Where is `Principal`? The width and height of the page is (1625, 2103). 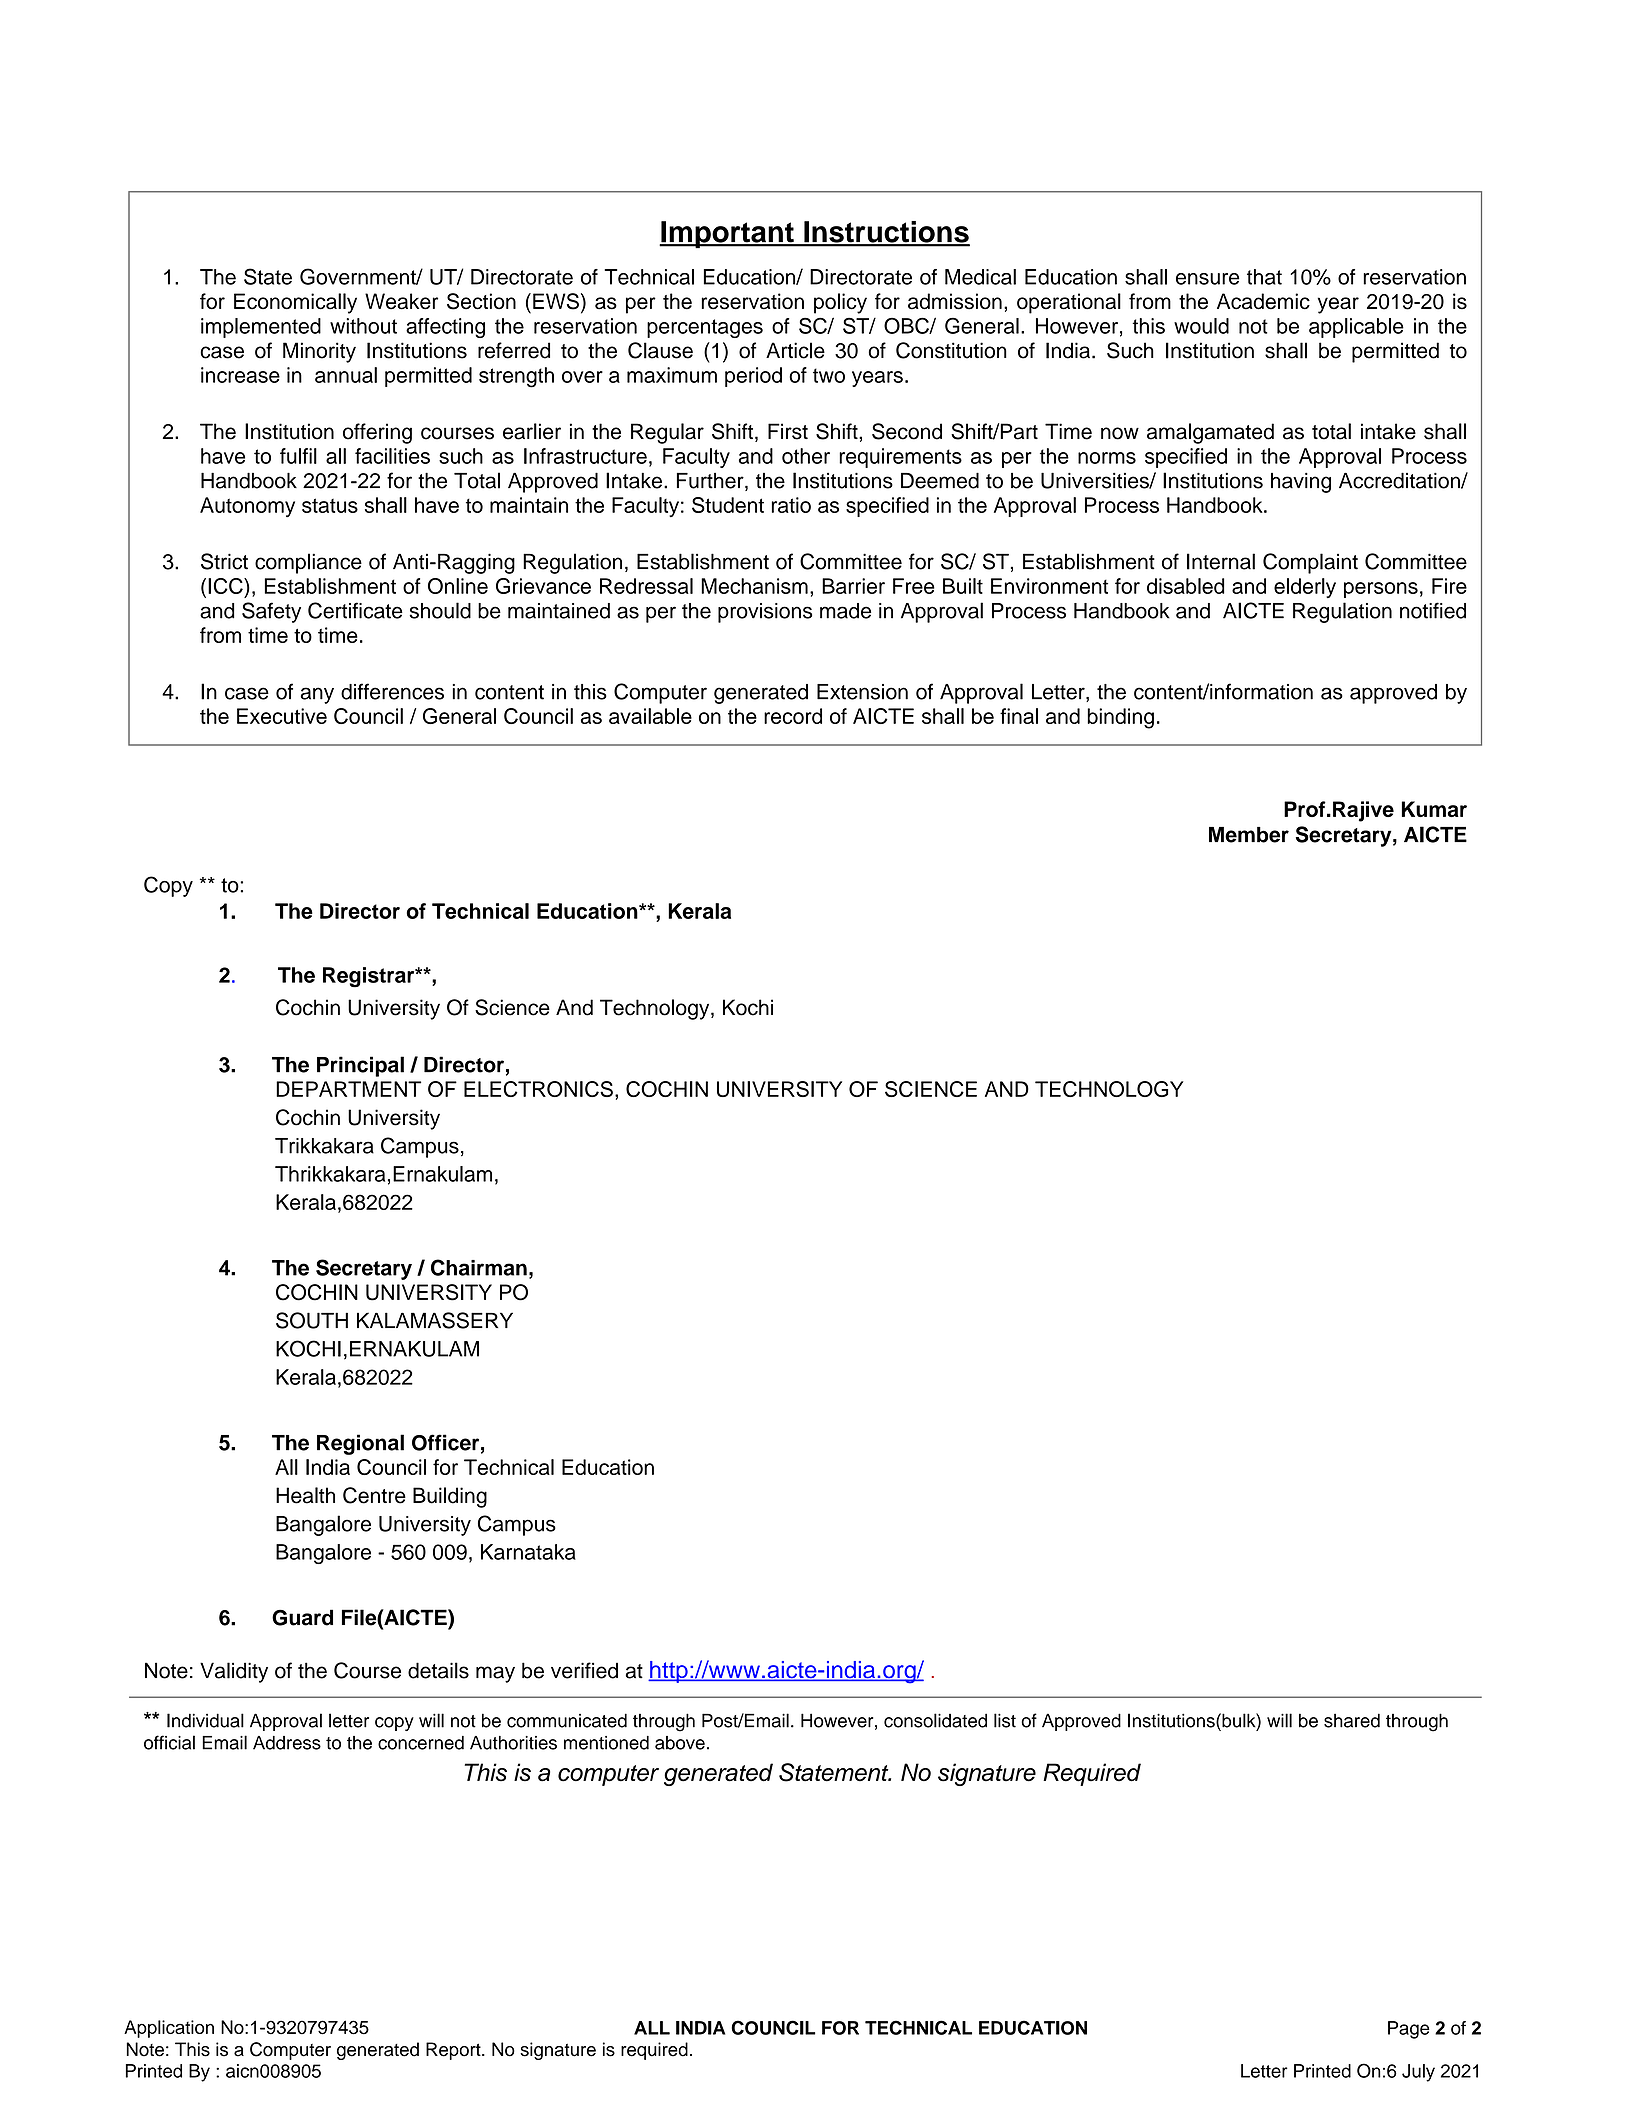
Principal is located at coordinates (360, 1066).
